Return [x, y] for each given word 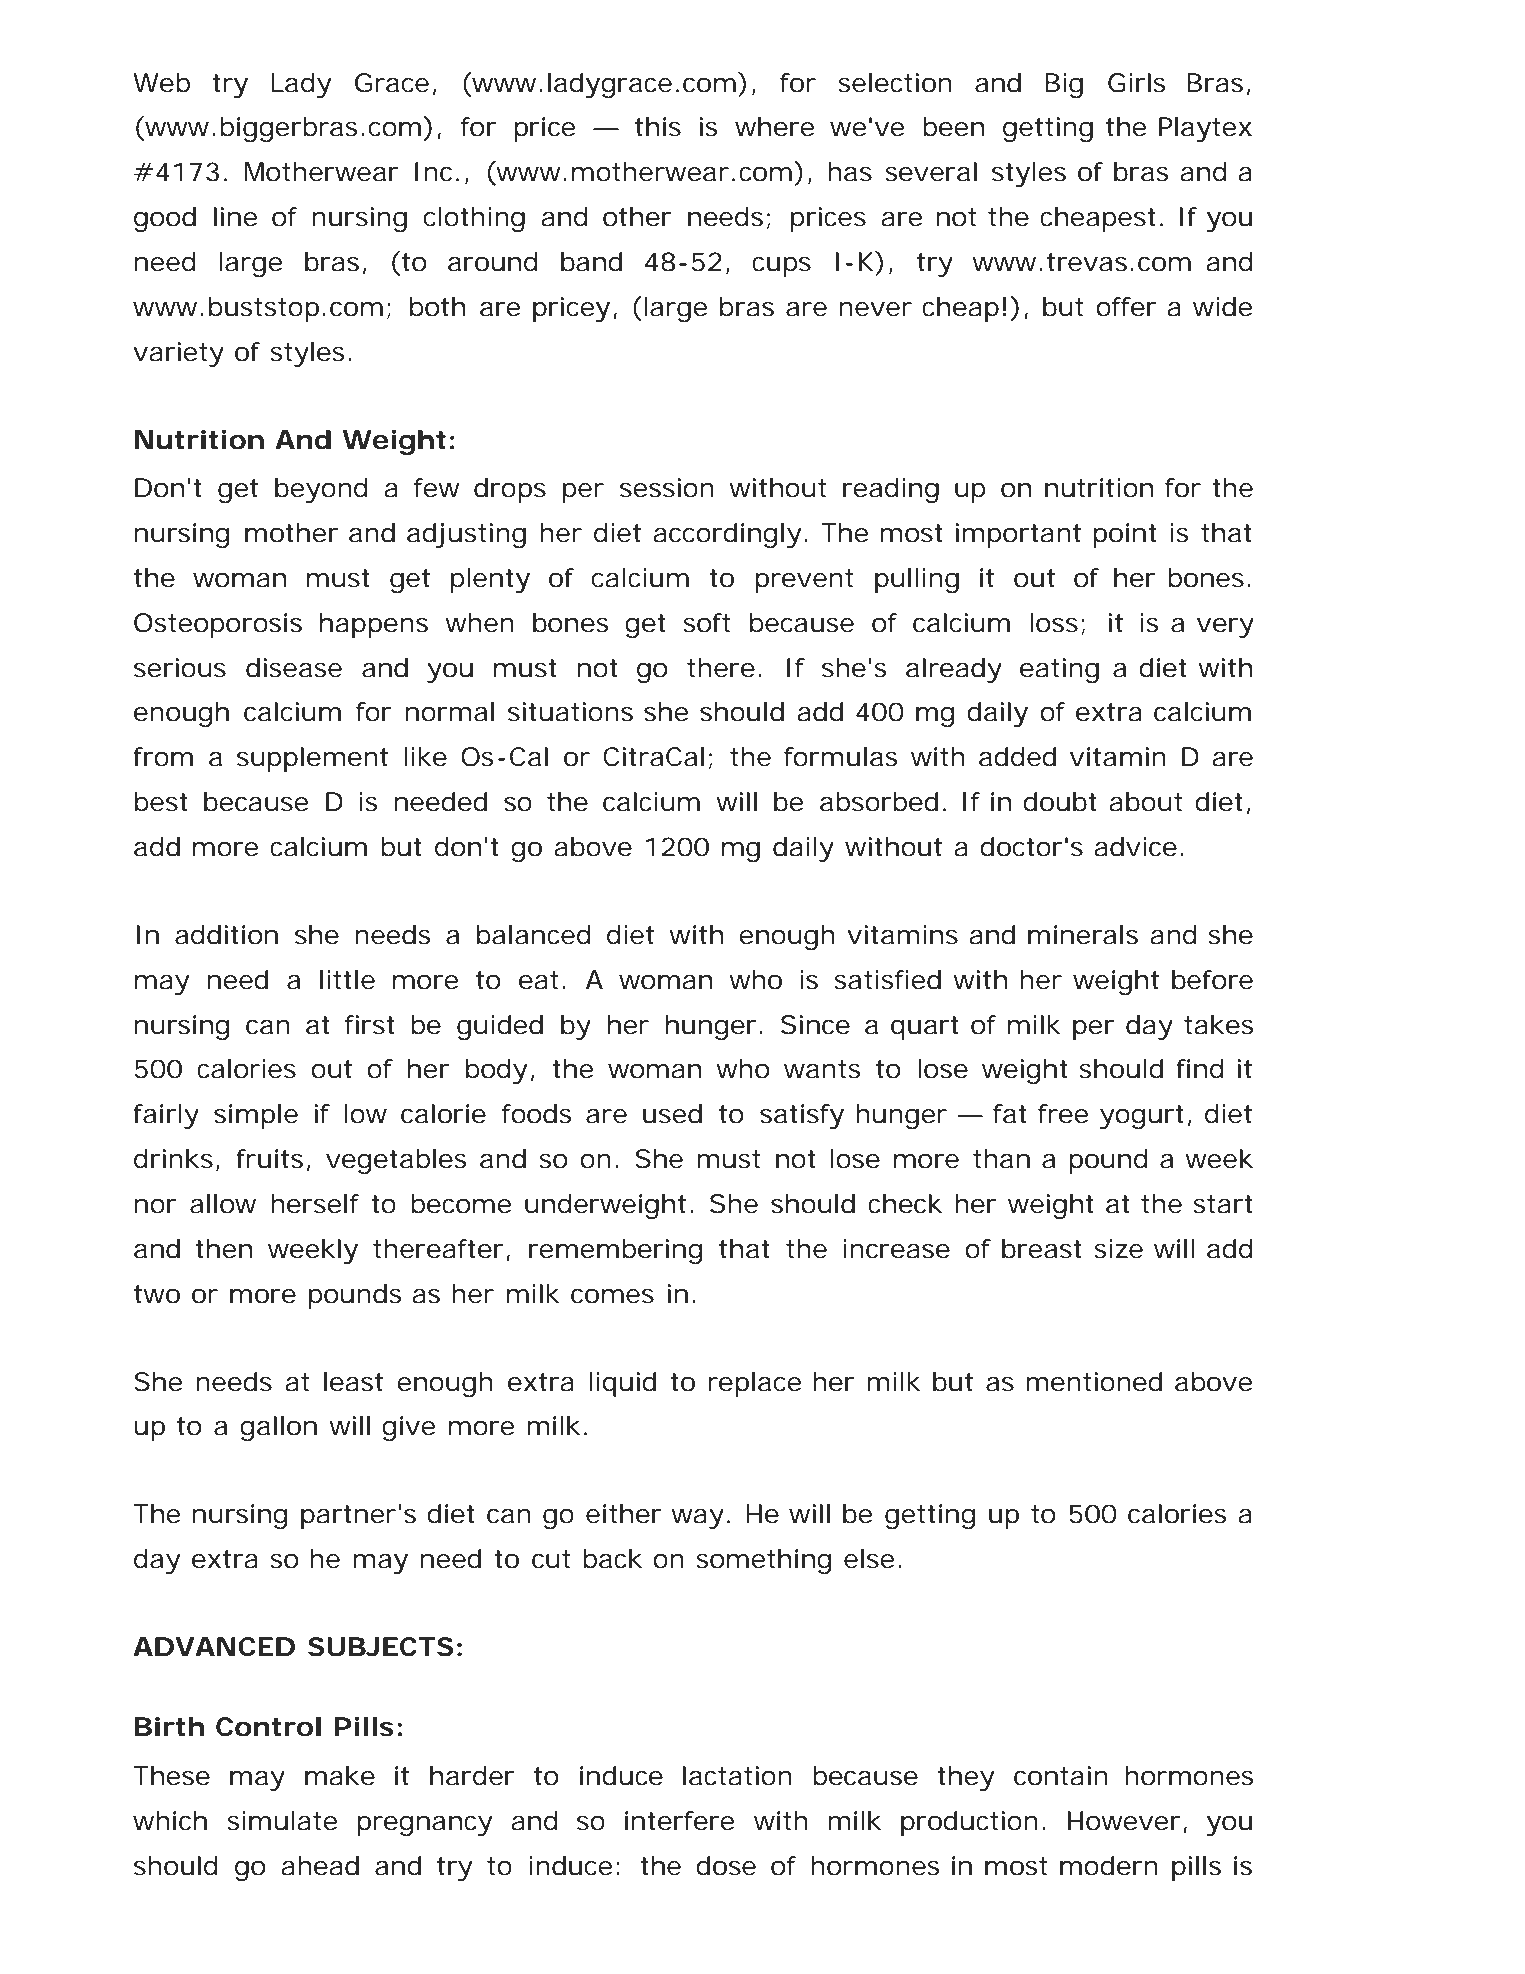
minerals [1083, 935]
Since [815, 1025]
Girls [1137, 83]
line [236, 217]
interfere [680, 1821]
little [347, 980]
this [658, 127]
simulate [282, 1821]
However [1124, 1821]
